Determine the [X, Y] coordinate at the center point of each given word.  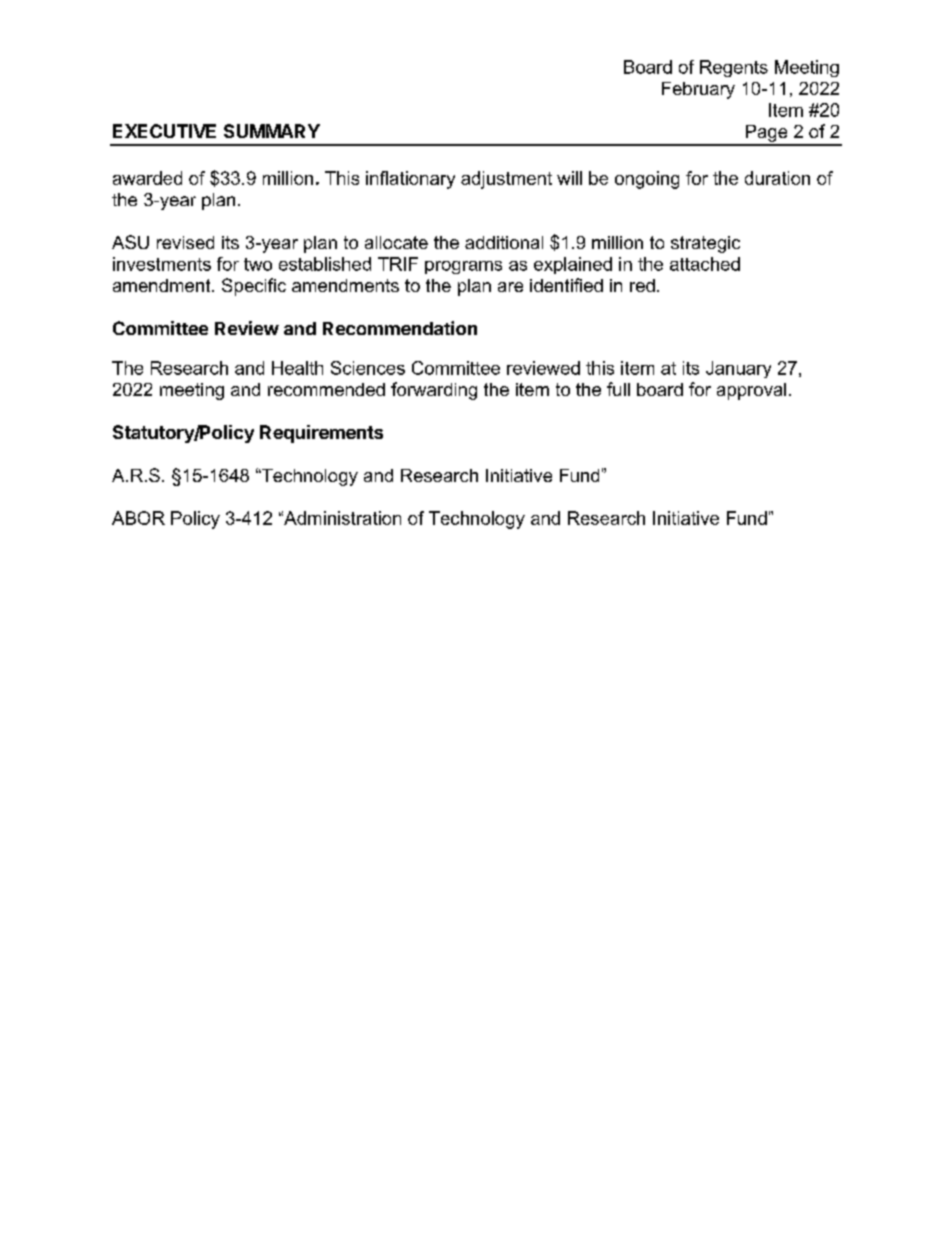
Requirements [321, 434]
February [698, 90]
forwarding [434, 391]
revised [185, 242]
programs [463, 267]
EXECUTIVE [164, 131]
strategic [705, 244]
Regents [734, 68]
